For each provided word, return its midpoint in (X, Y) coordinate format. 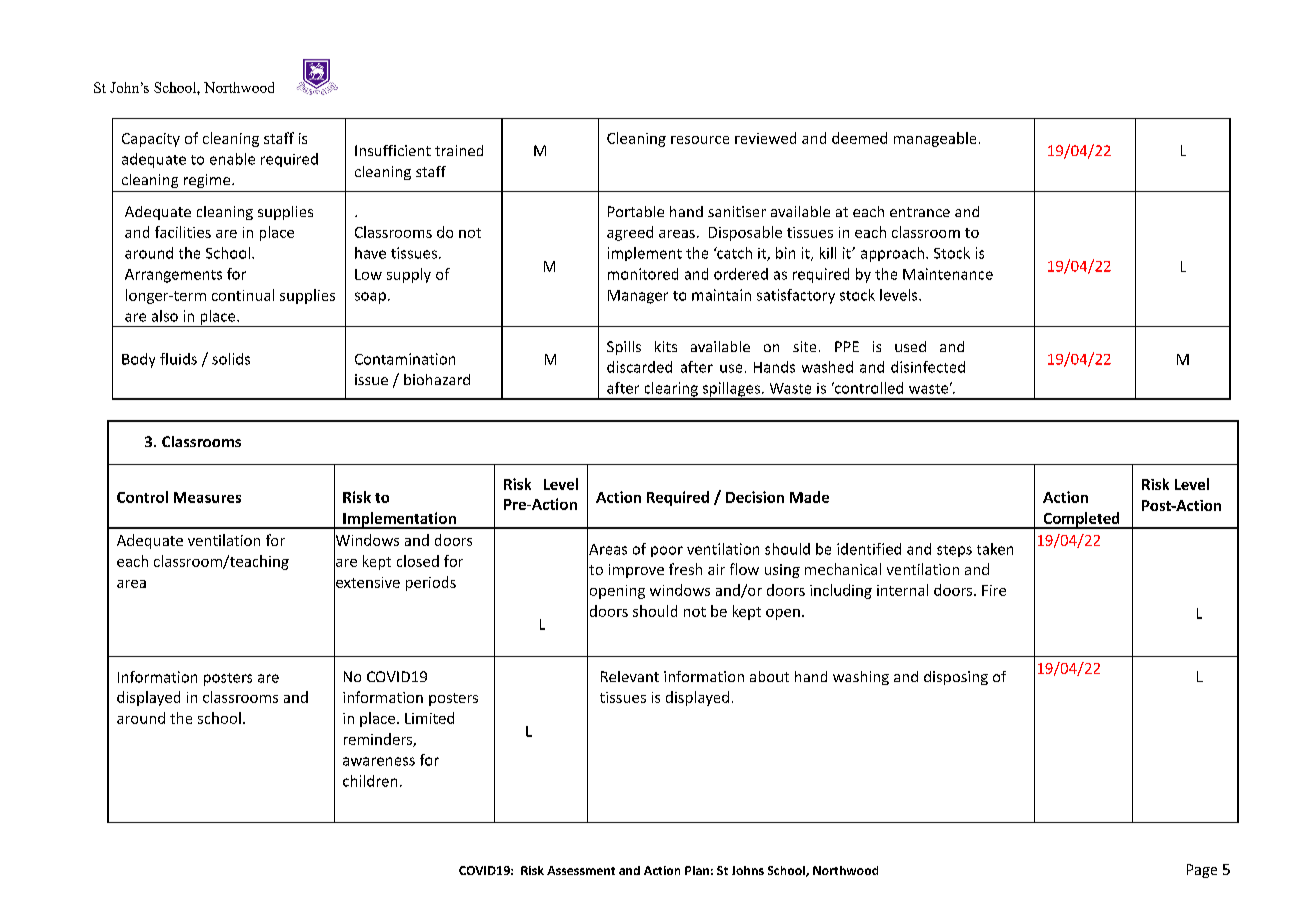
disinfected (928, 367)
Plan (697, 870)
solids (231, 359)
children (370, 781)
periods (431, 583)
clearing (671, 390)
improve (636, 571)
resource (700, 140)
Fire (994, 590)
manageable (935, 139)
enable (232, 159)
